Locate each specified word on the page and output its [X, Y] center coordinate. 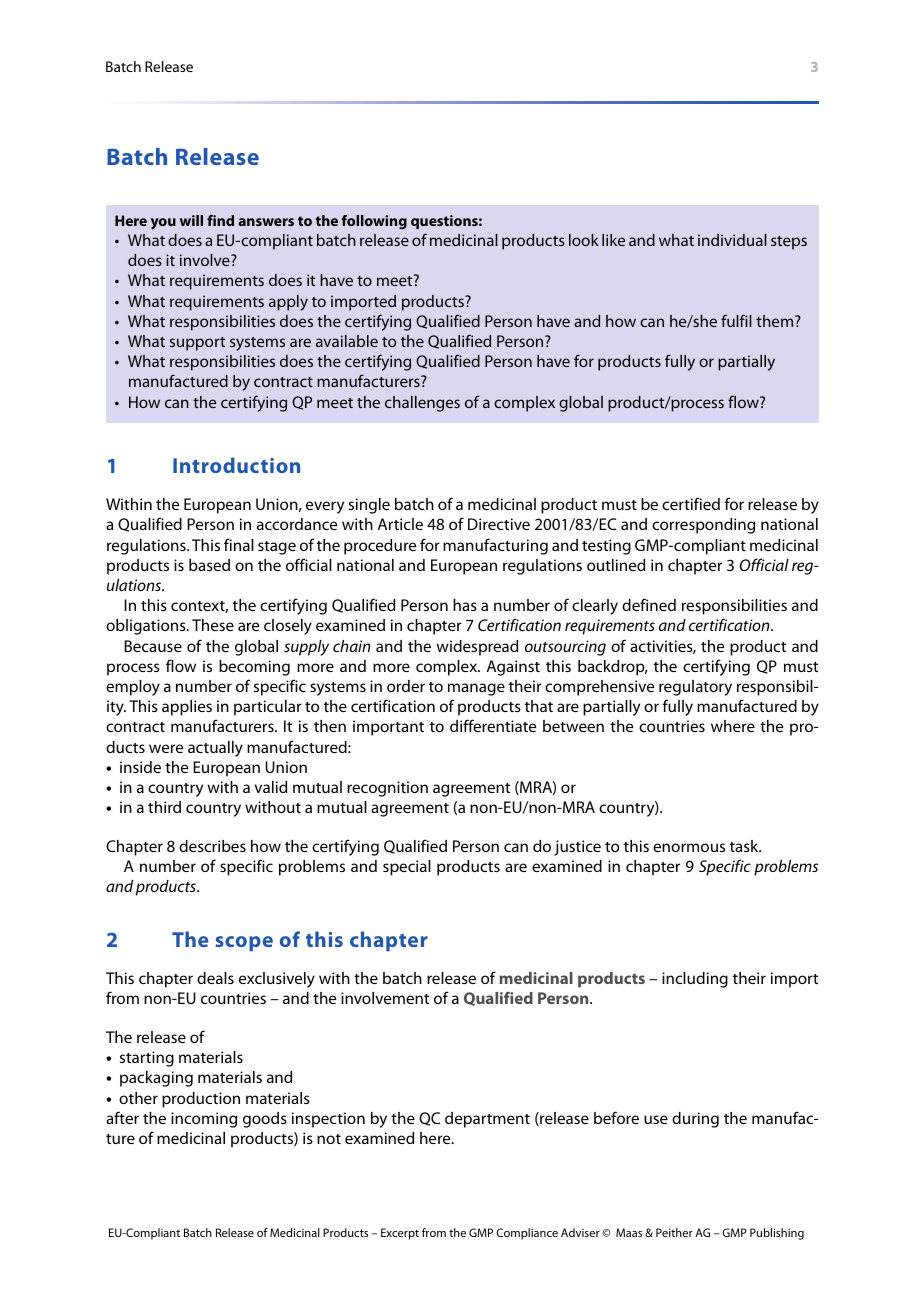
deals [215, 978]
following [374, 222]
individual [732, 240]
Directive [499, 524]
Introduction [236, 465]
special [407, 868]
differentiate [493, 725]
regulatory [695, 688]
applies [187, 708]
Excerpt [400, 1234]
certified [691, 503]
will [191, 220]
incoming [204, 1120]
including [695, 980]
